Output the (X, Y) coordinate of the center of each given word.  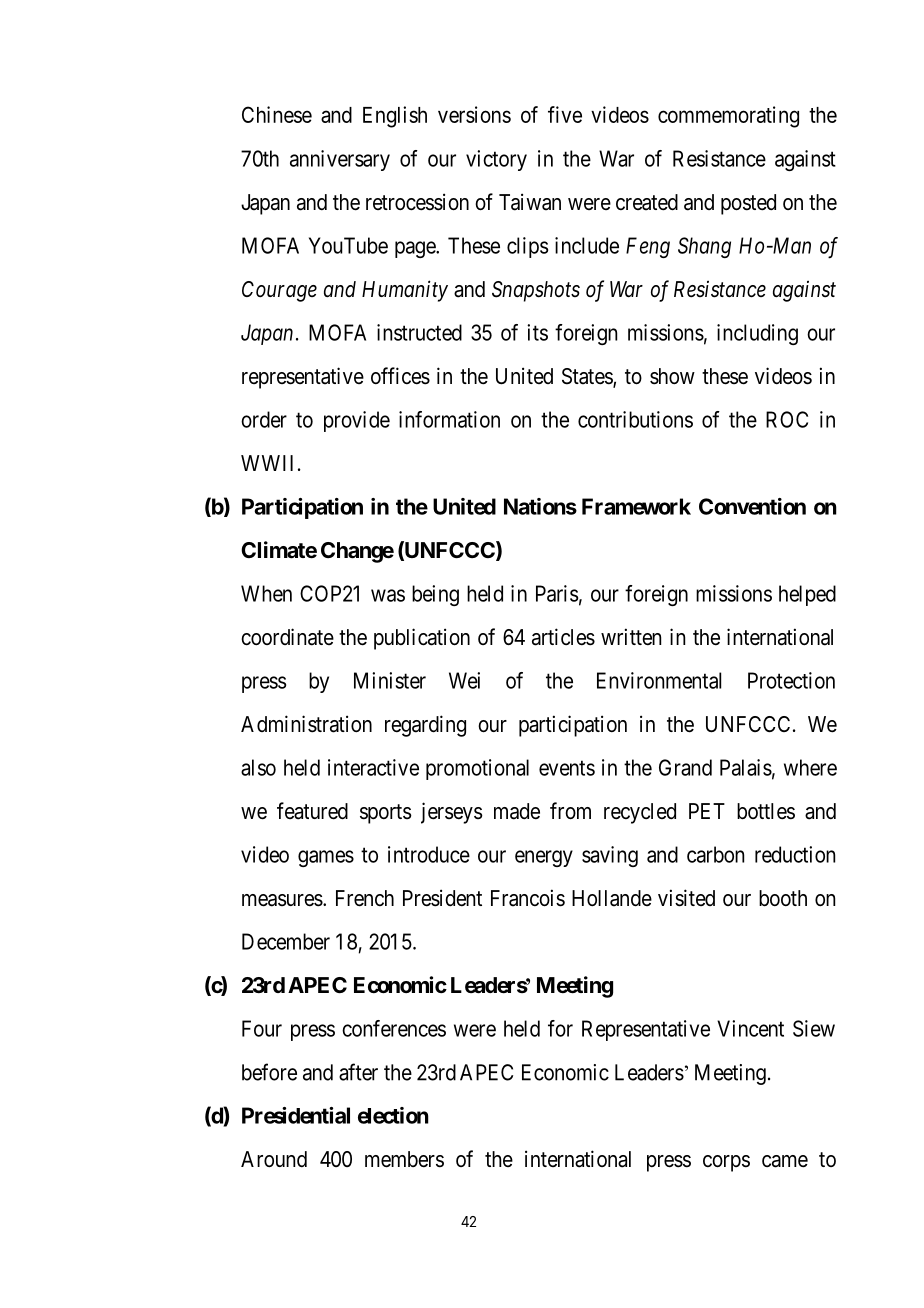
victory (496, 160)
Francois (528, 898)
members (404, 1159)
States (588, 377)
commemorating (728, 117)
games (326, 858)
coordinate (287, 637)
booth (783, 898)
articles (563, 637)
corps (726, 1163)
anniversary (340, 160)
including (757, 334)
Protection (791, 680)
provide (357, 421)
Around (274, 1159)
